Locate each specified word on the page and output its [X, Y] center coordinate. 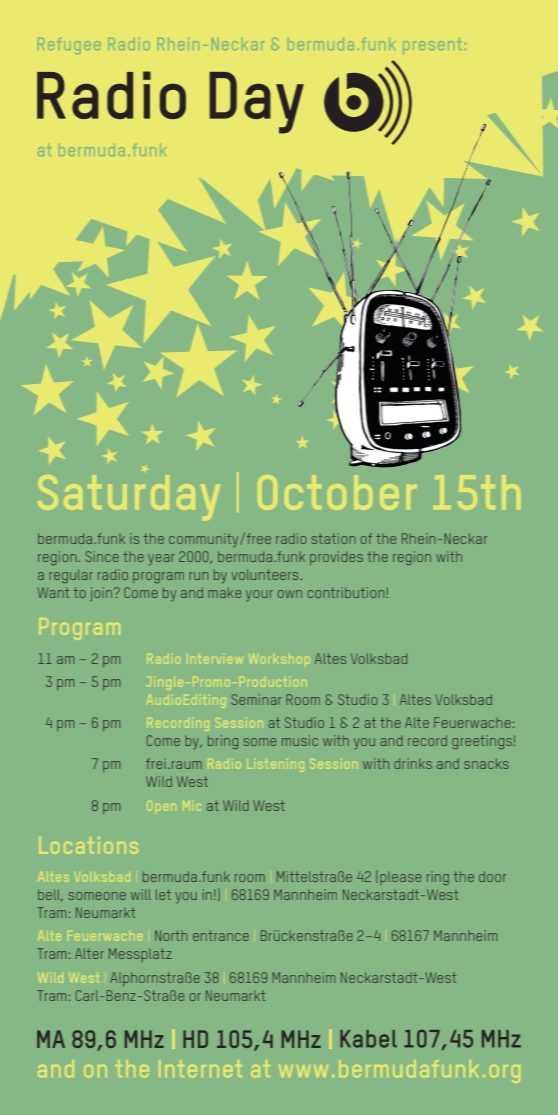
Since [102, 556]
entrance [221, 935]
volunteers [266, 574]
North [171, 935]
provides [336, 558]
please [400, 878]
